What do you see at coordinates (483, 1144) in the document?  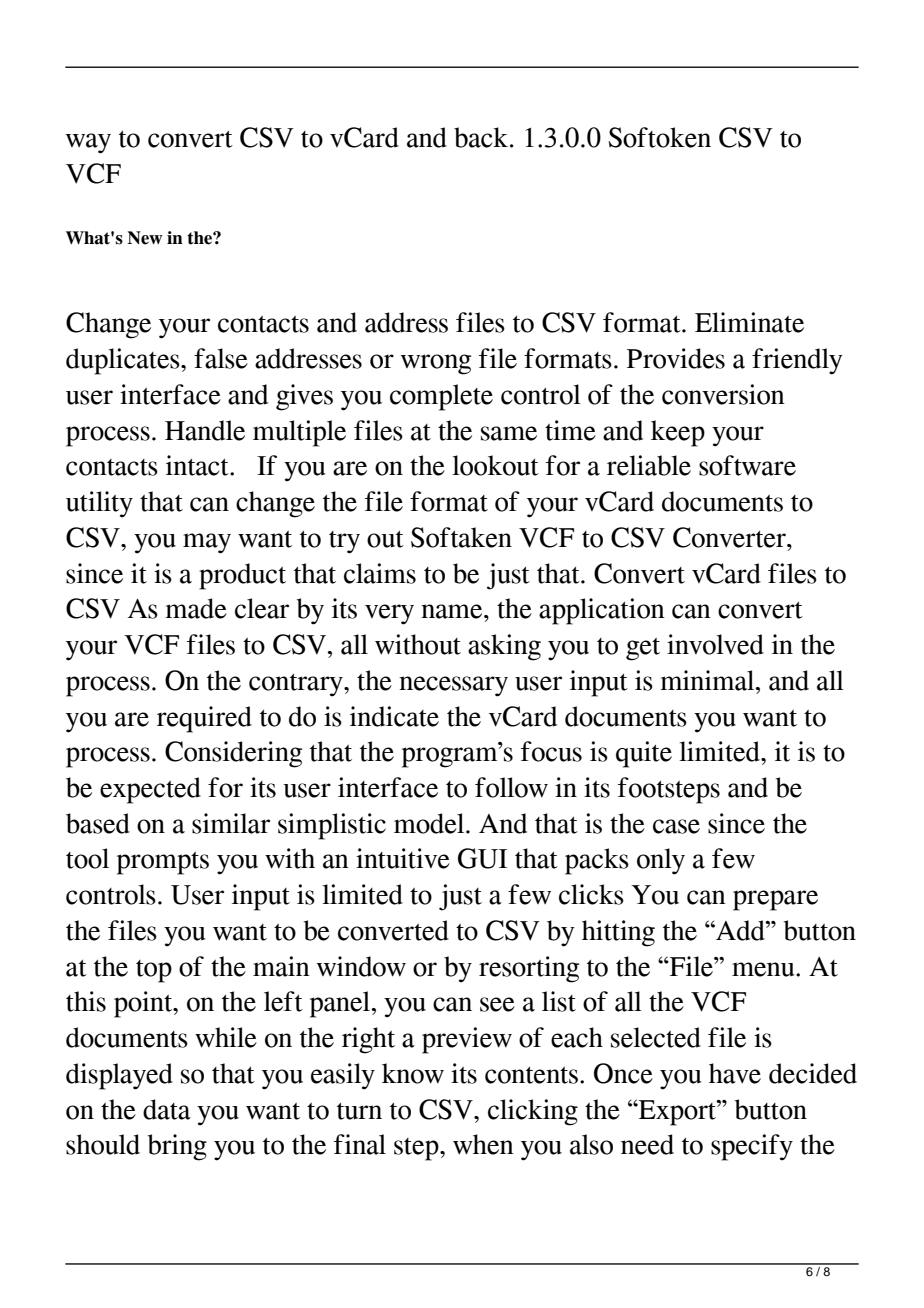 I see `when` at bounding box center [483, 1144].
